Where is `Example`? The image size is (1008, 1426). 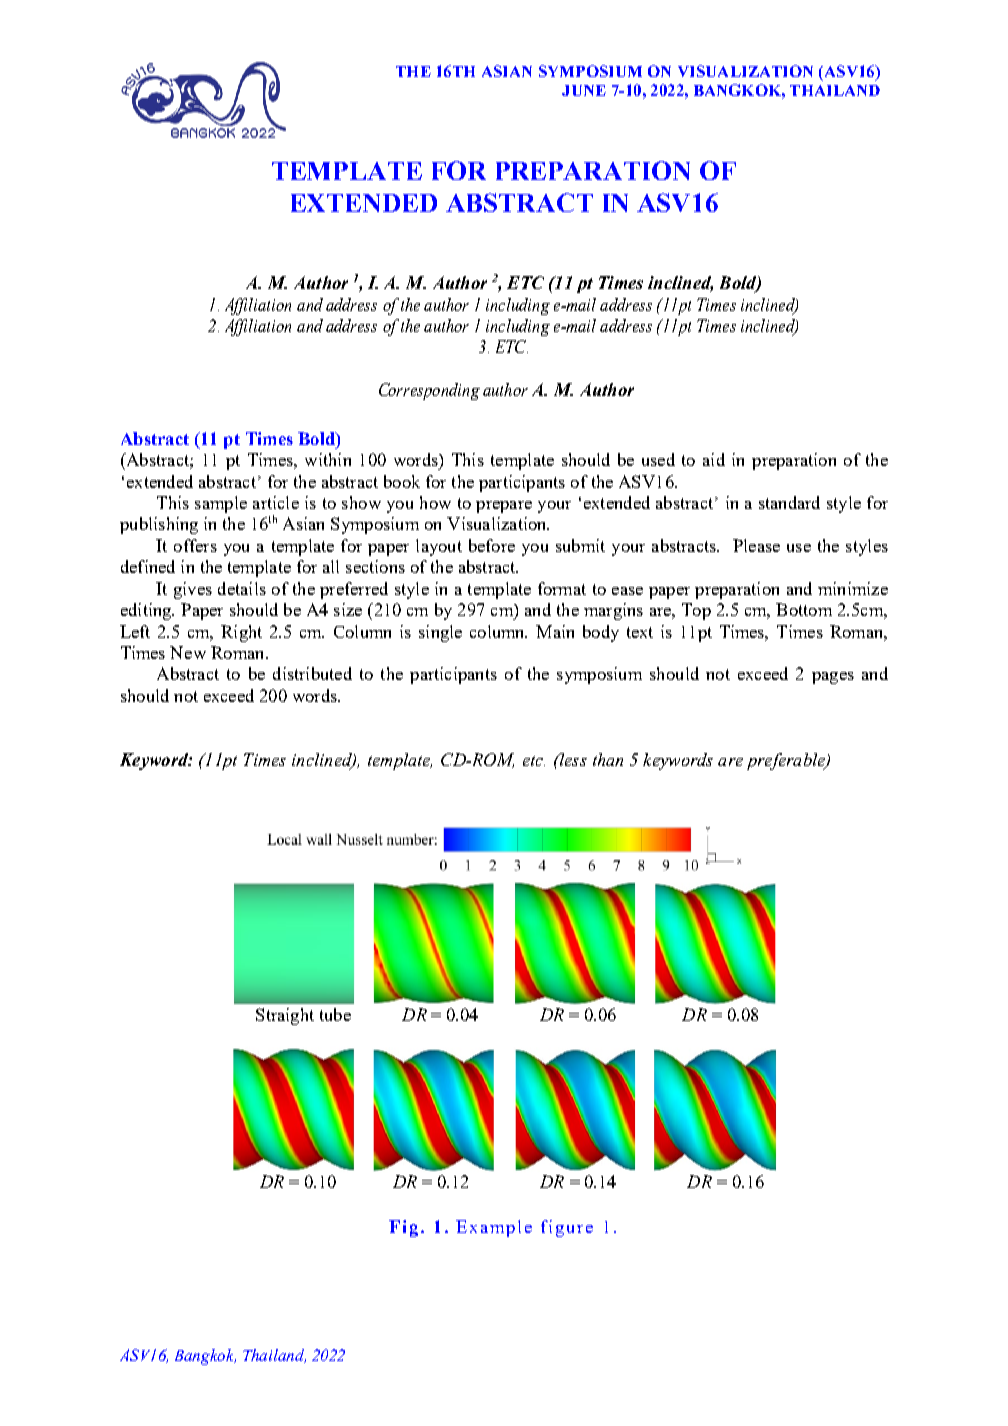 Example is located at coordinates (494, 1228).
